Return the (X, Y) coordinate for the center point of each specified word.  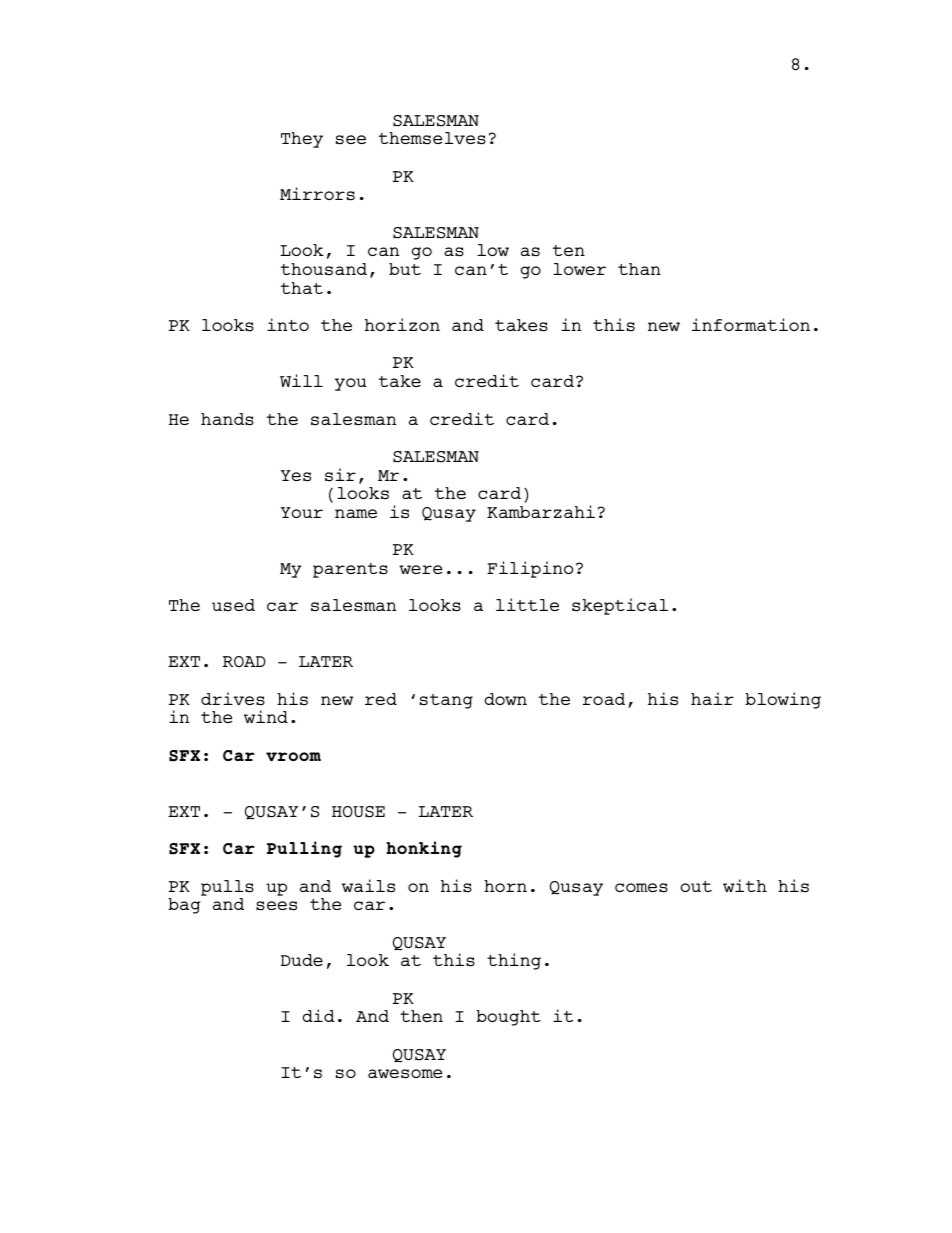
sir (340, 475)
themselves (432, 138)
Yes (295, 476)
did (318, 1015)
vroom (293, 756)
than (639, 269)
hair (712, 698)
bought (508, 1018)
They (302, 140)
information (751, 324)
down (505, 699)
